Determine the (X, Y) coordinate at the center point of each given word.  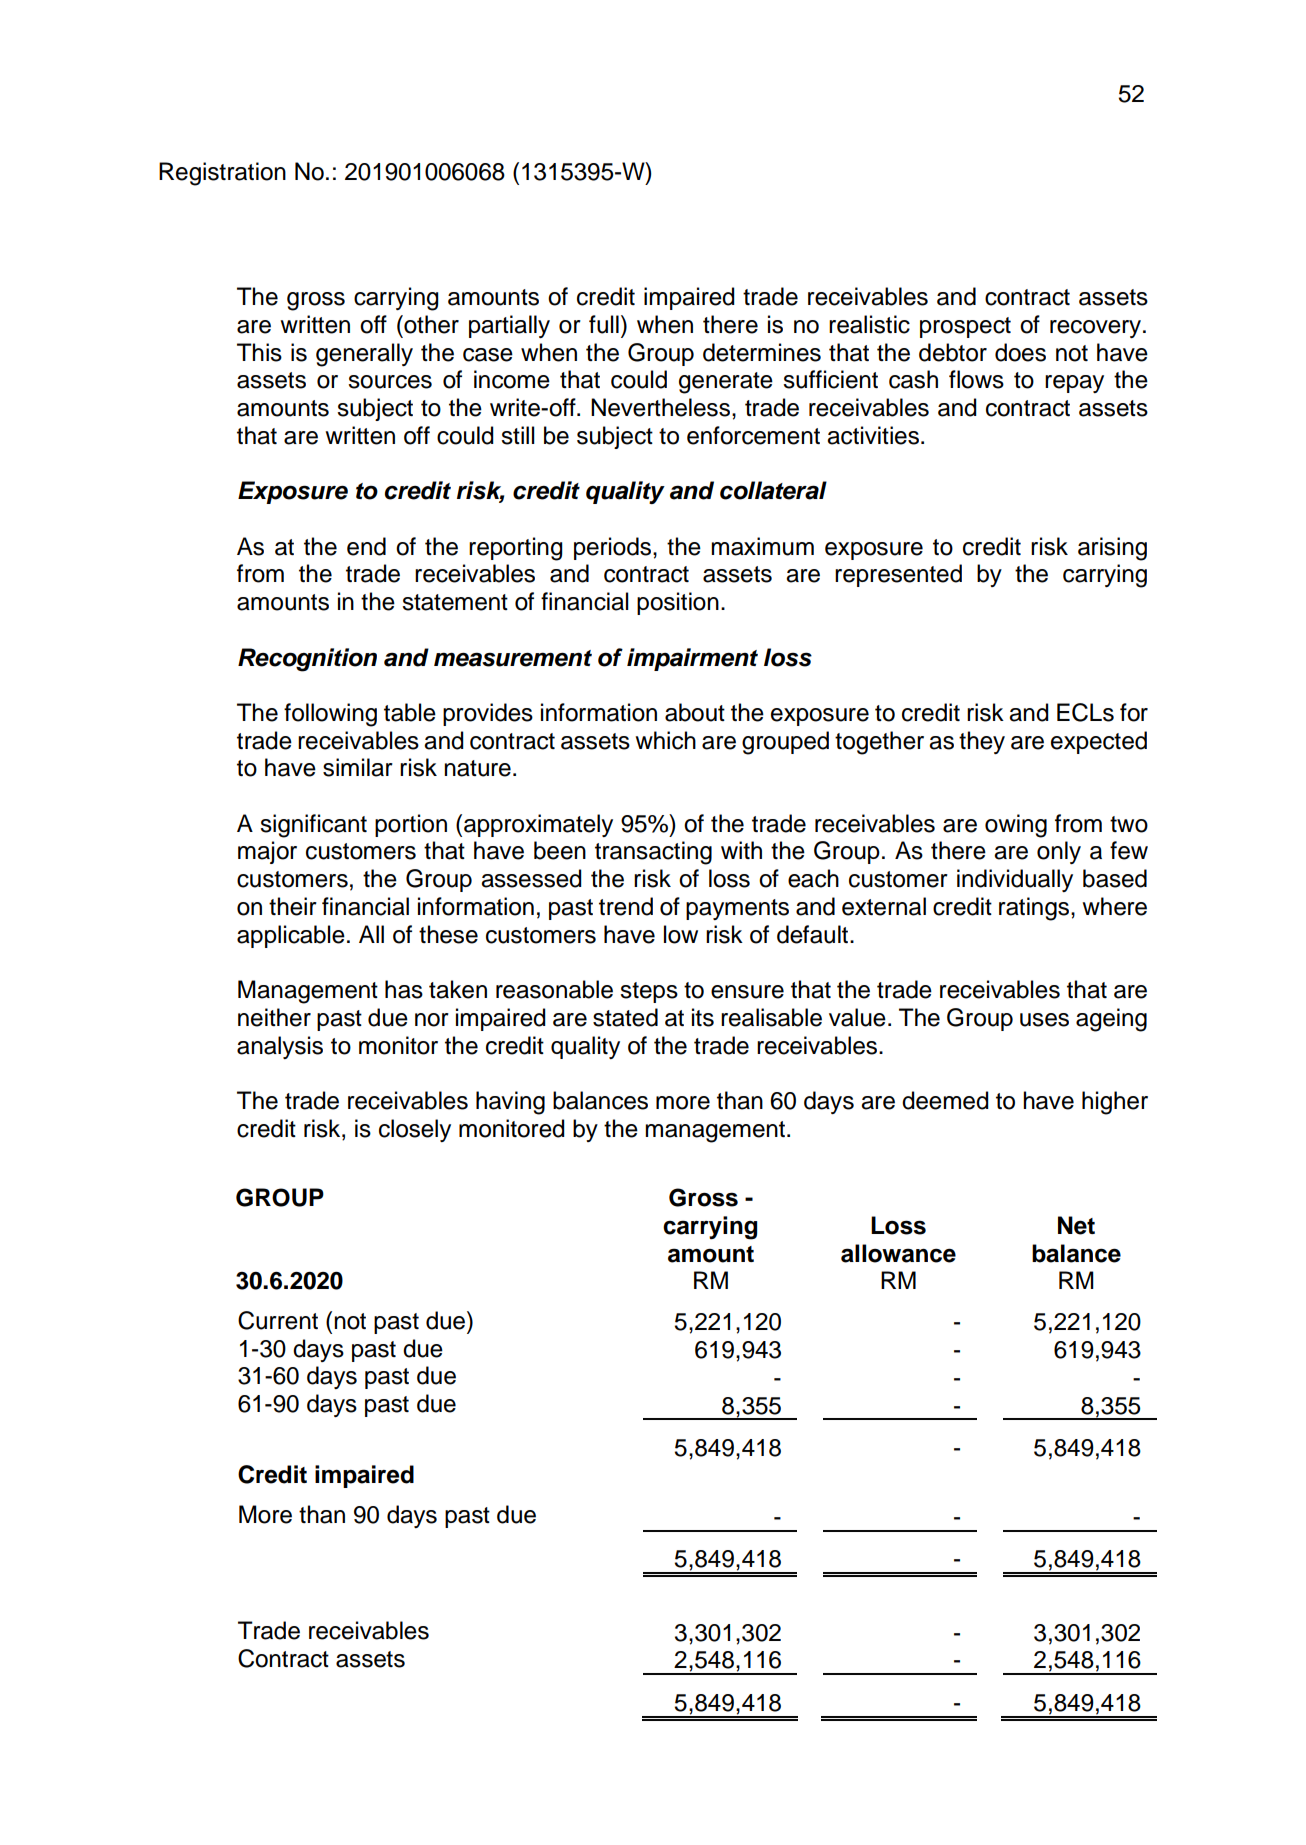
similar (358, 767)
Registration (222, 174)
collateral (773, 490)
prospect (965, 327)
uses (1044, 1020)
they (982, 742)
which (665, 740)
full (604, 324)
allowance (898, 1253)
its (703, 1017)
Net (1076, 1225)
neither (274, 1017)
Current (278, 1320)
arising (1112, 549)
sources (390, 382)
